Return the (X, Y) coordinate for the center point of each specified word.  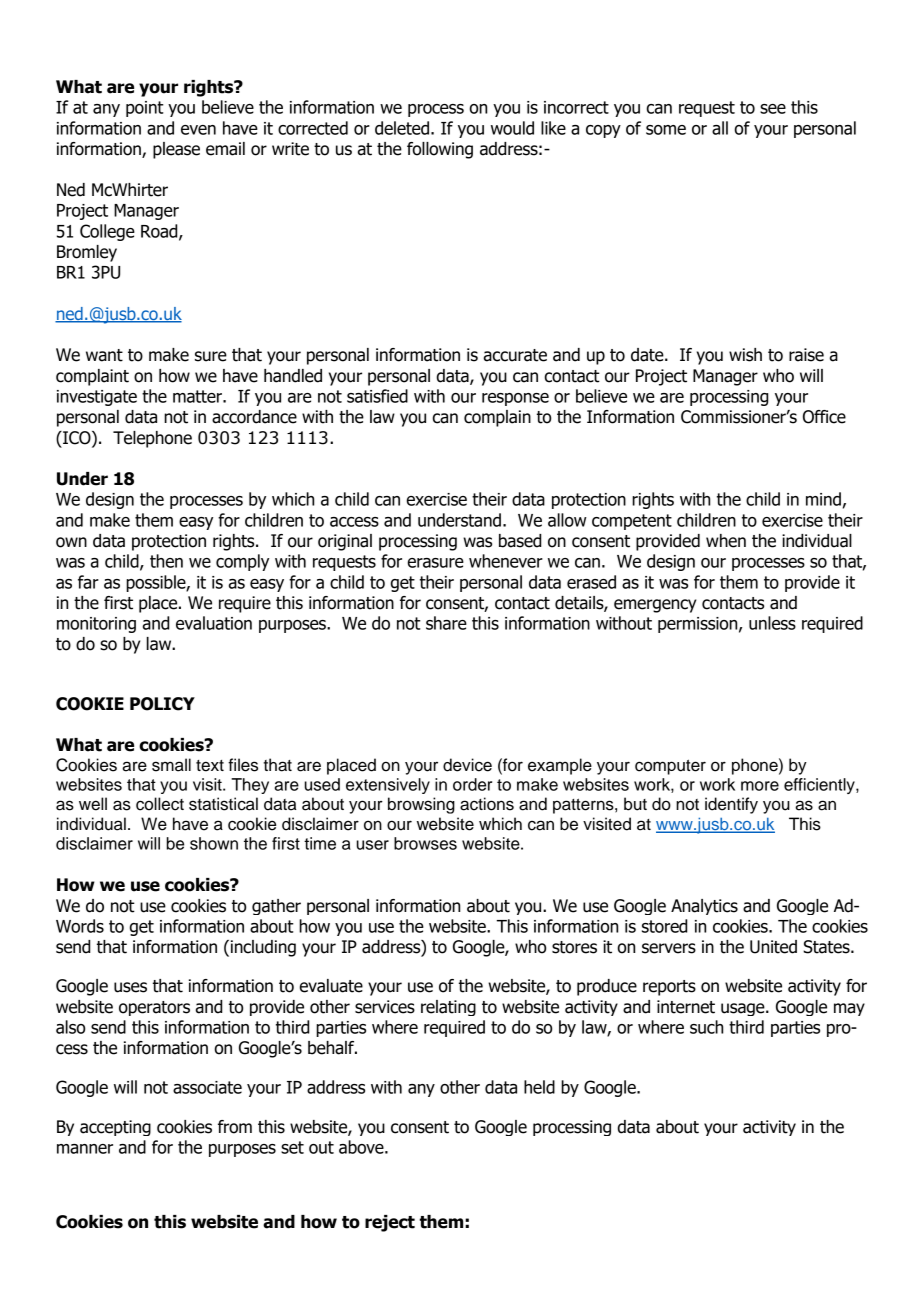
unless (772, 623)
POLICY (162, 704)
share (446, 623)
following (440, 150)
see (773, 109)
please (176, 150)
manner (85, 1149)
